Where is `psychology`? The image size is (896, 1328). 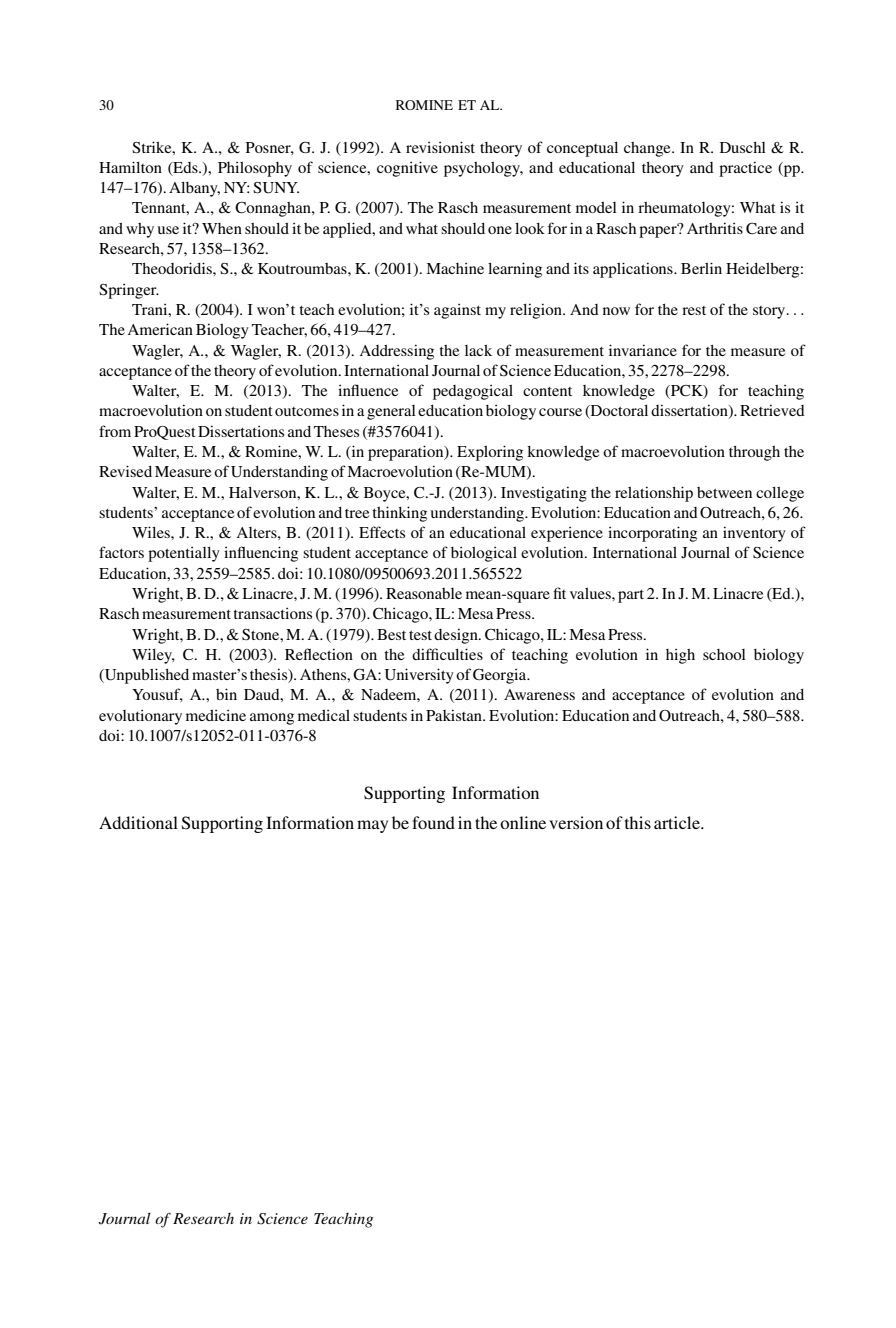 psychology is located at coordinates (483, 169).
